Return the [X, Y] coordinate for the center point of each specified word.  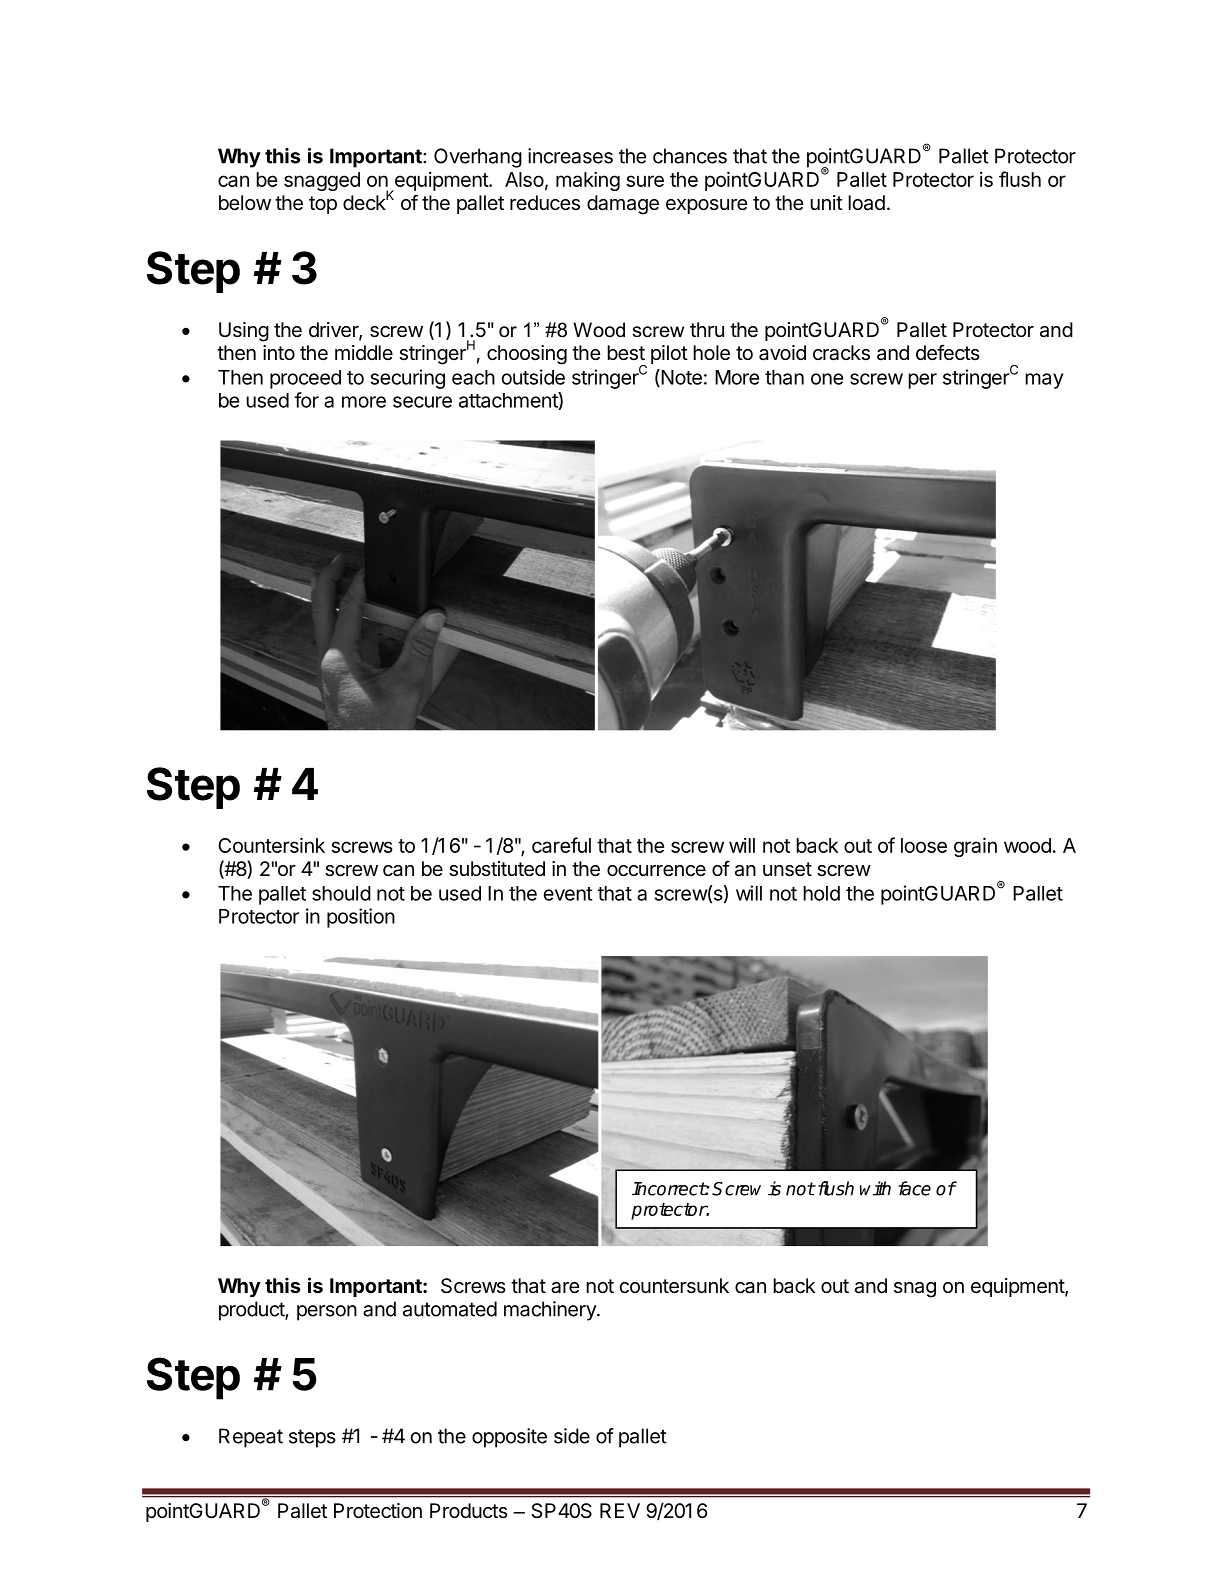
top [323, 205]
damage [623, 205]
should [341, 893]
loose [924, 845]
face [914, 1188]
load [866, 203]
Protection [378, 1511]
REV [620, 1510]
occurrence [656, 871]
